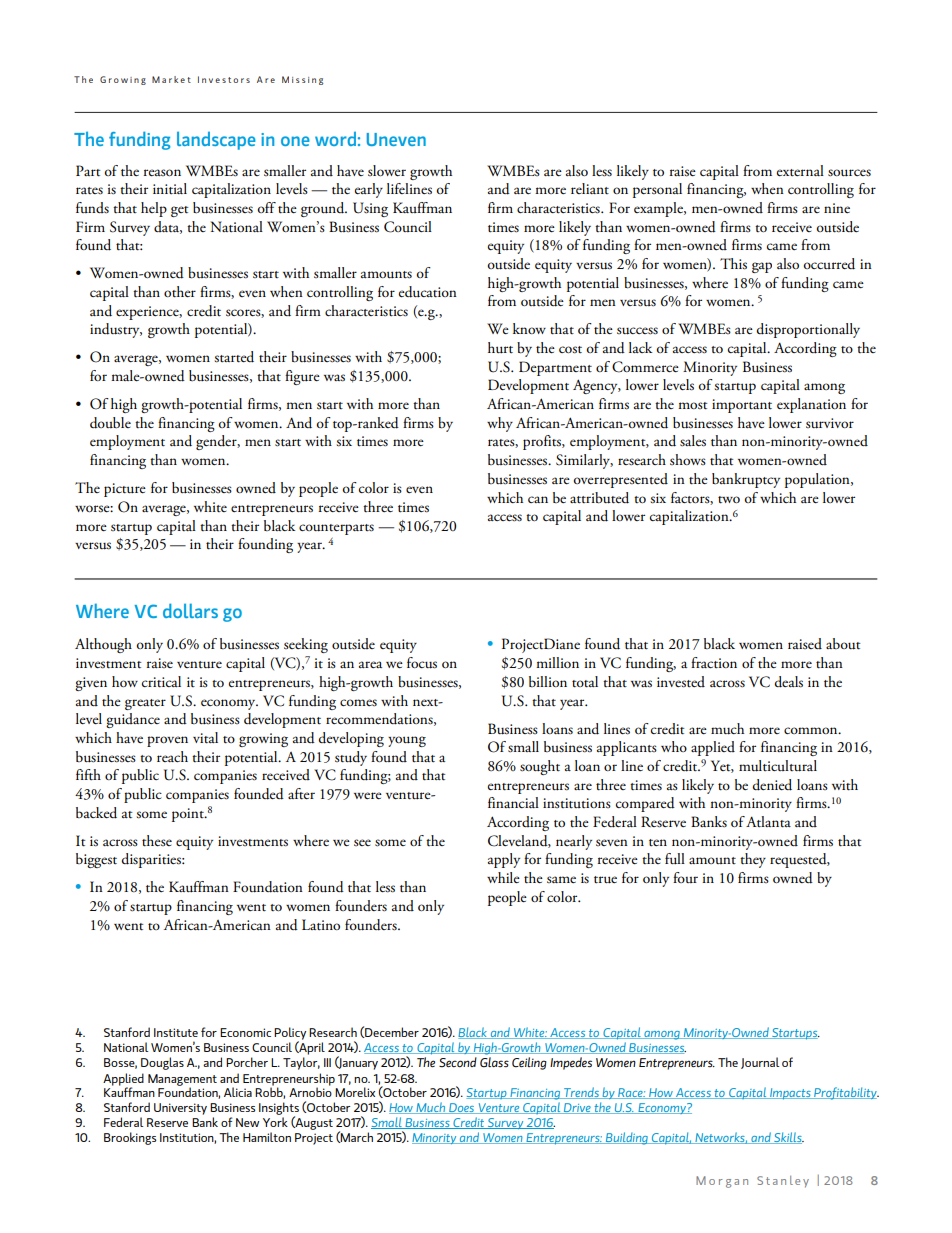 The height and width of the document is (1233, 952). What do you see at coordinates (171, 79) in the document?
I see `Market` at bounding box center [171, 79].
